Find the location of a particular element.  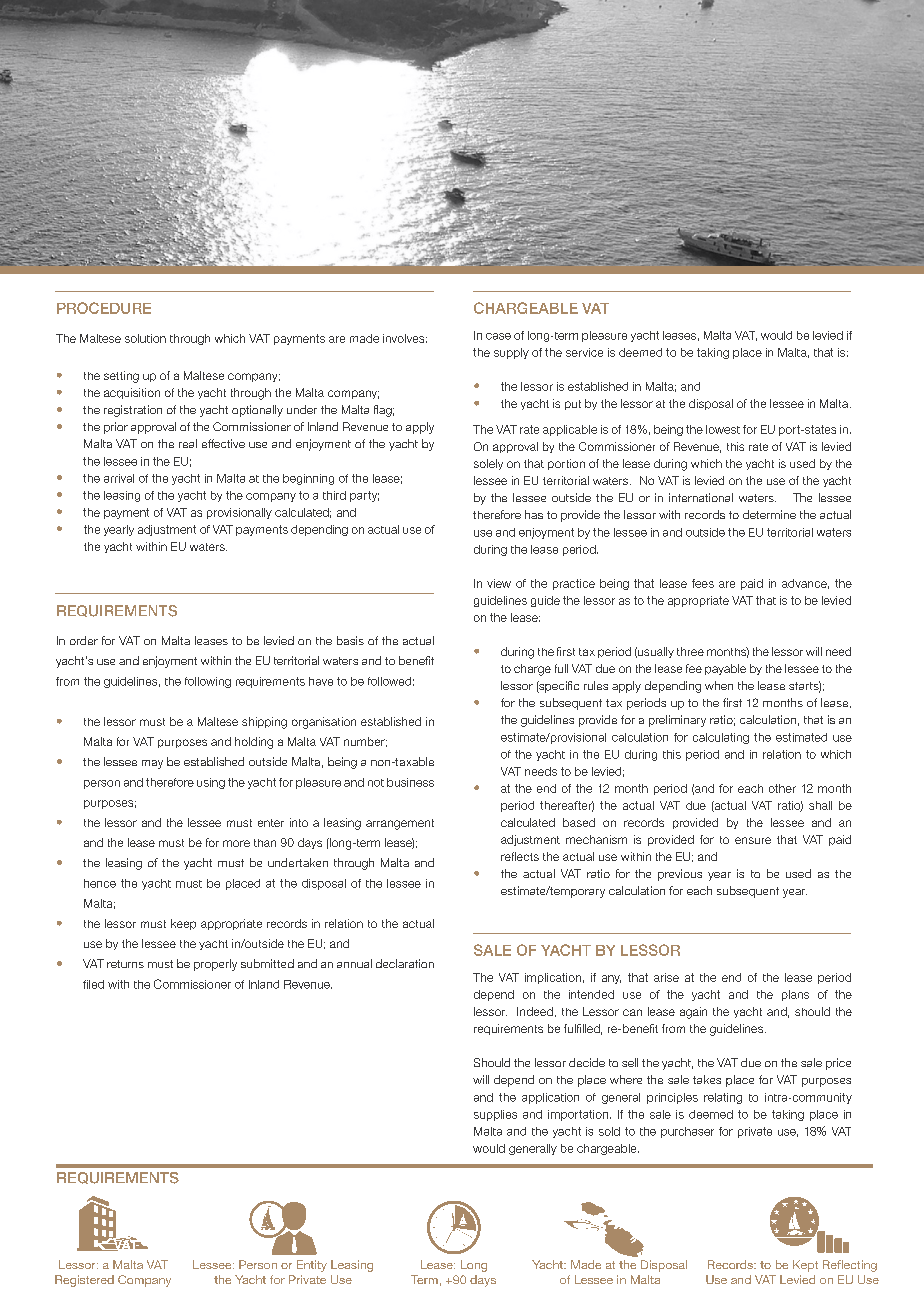

following is located at coordinates (208, 682).
